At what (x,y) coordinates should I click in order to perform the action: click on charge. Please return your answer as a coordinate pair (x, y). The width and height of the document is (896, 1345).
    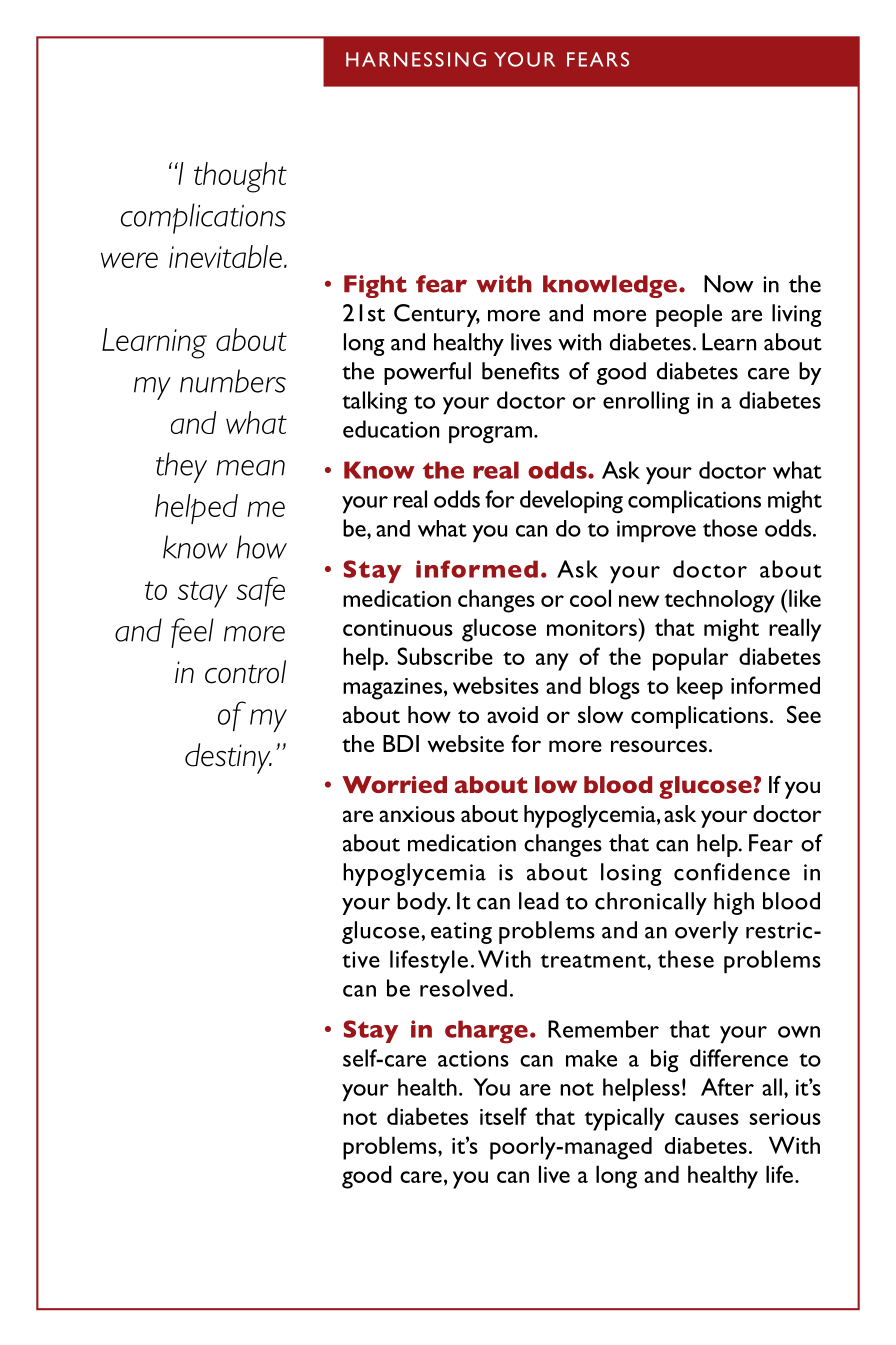
    Looking at the image, I should click on (486, 1032).
